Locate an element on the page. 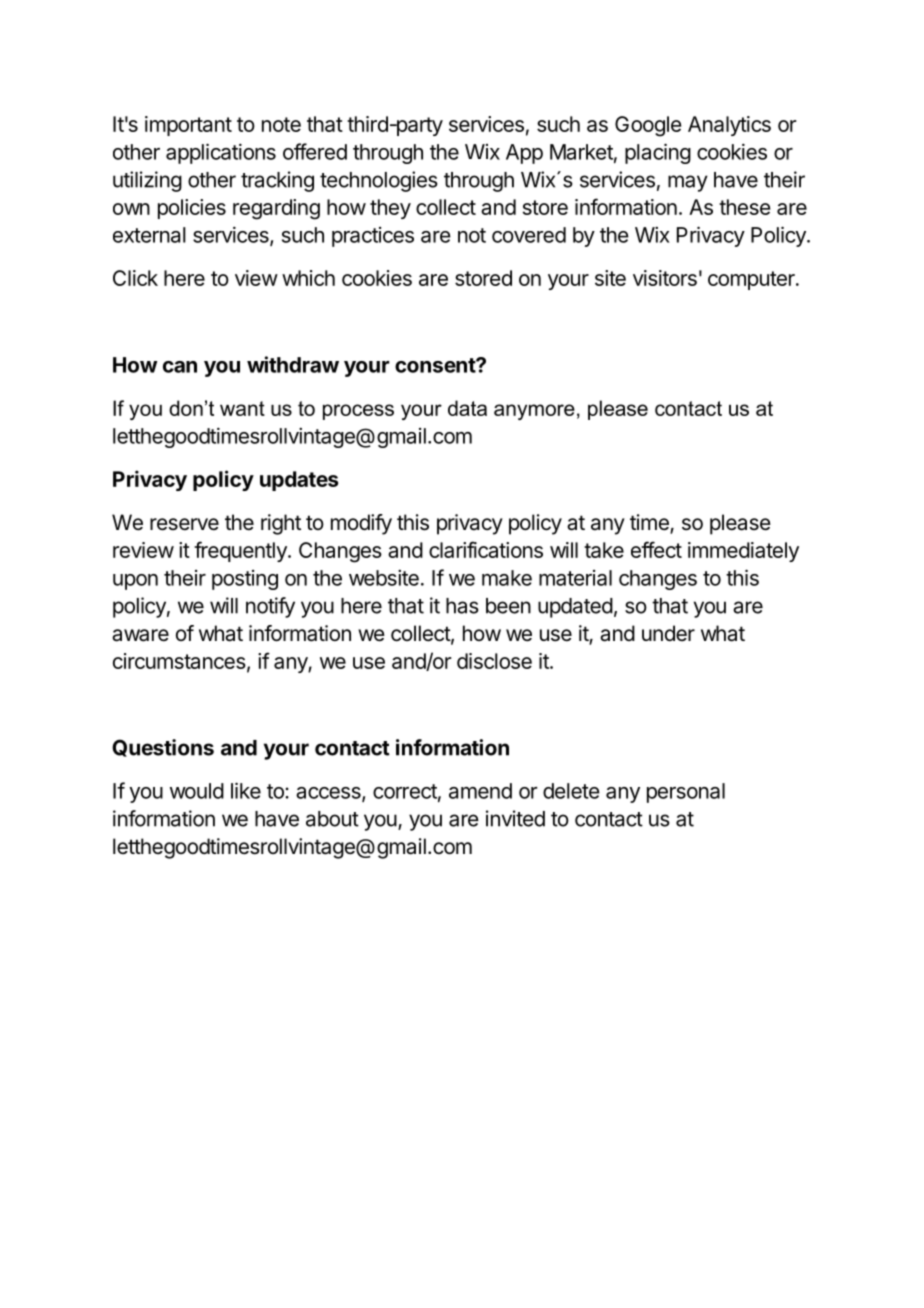  would is located at coordinates (197, 791).
